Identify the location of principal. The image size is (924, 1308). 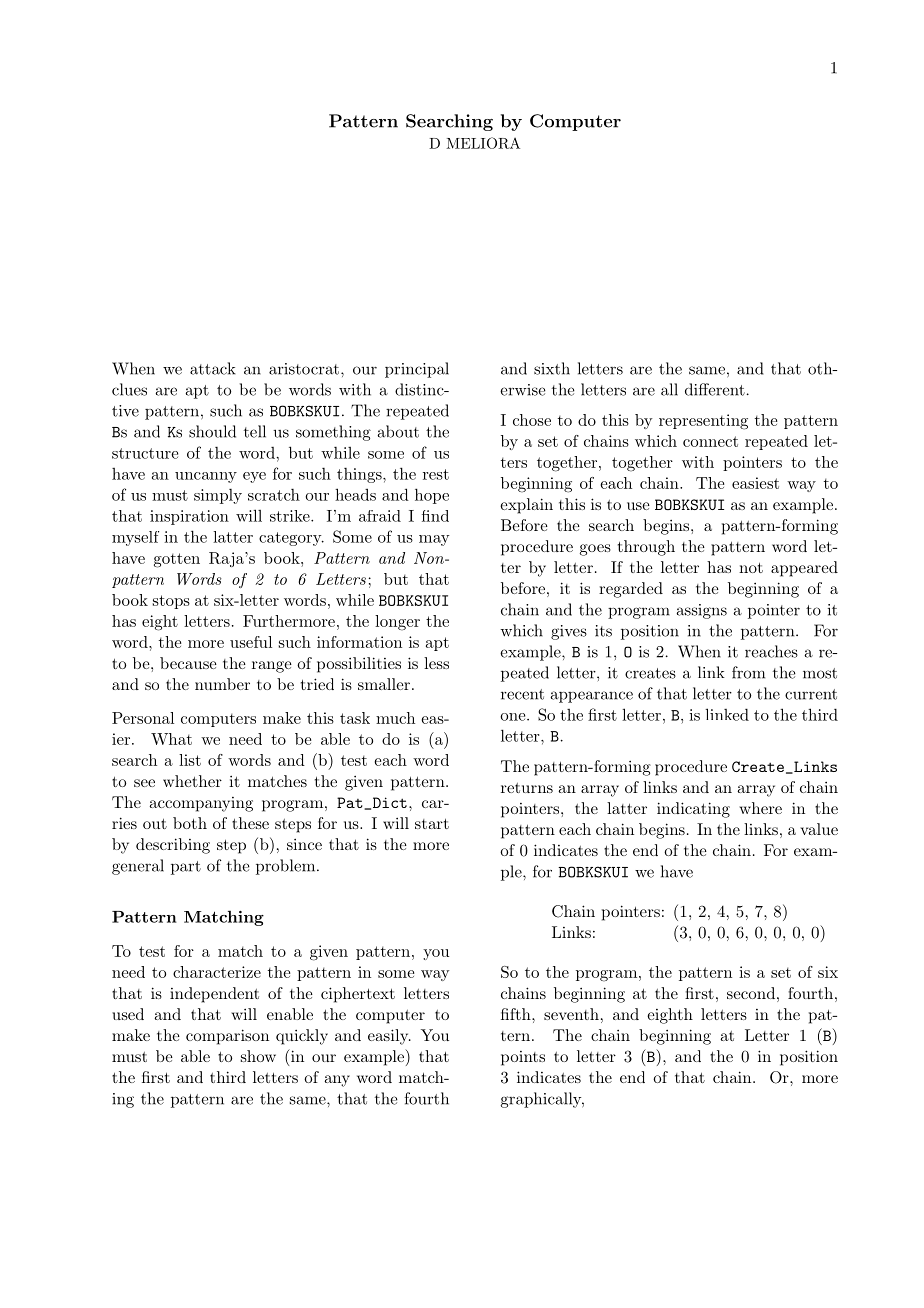
(417, 370).
